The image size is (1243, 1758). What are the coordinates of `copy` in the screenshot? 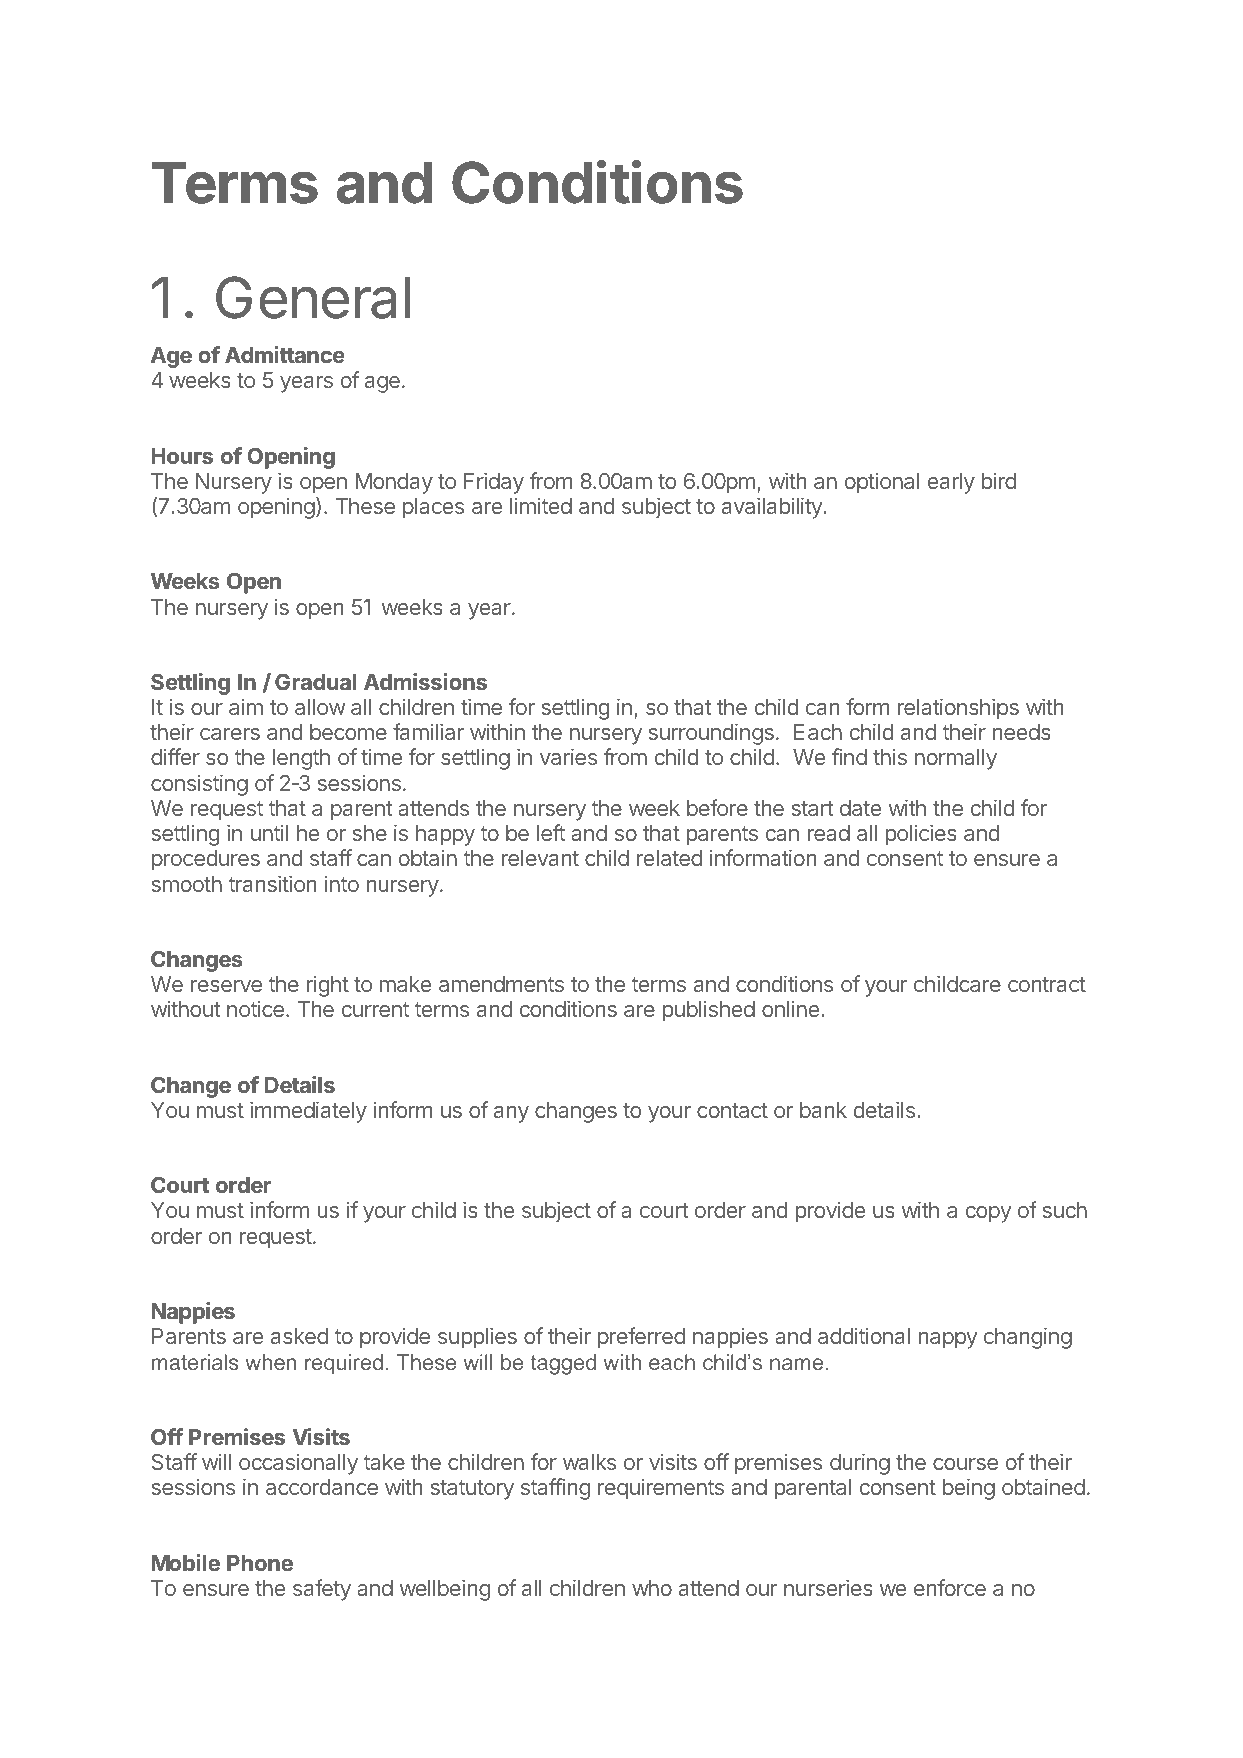 It's located at (989, 1214).
